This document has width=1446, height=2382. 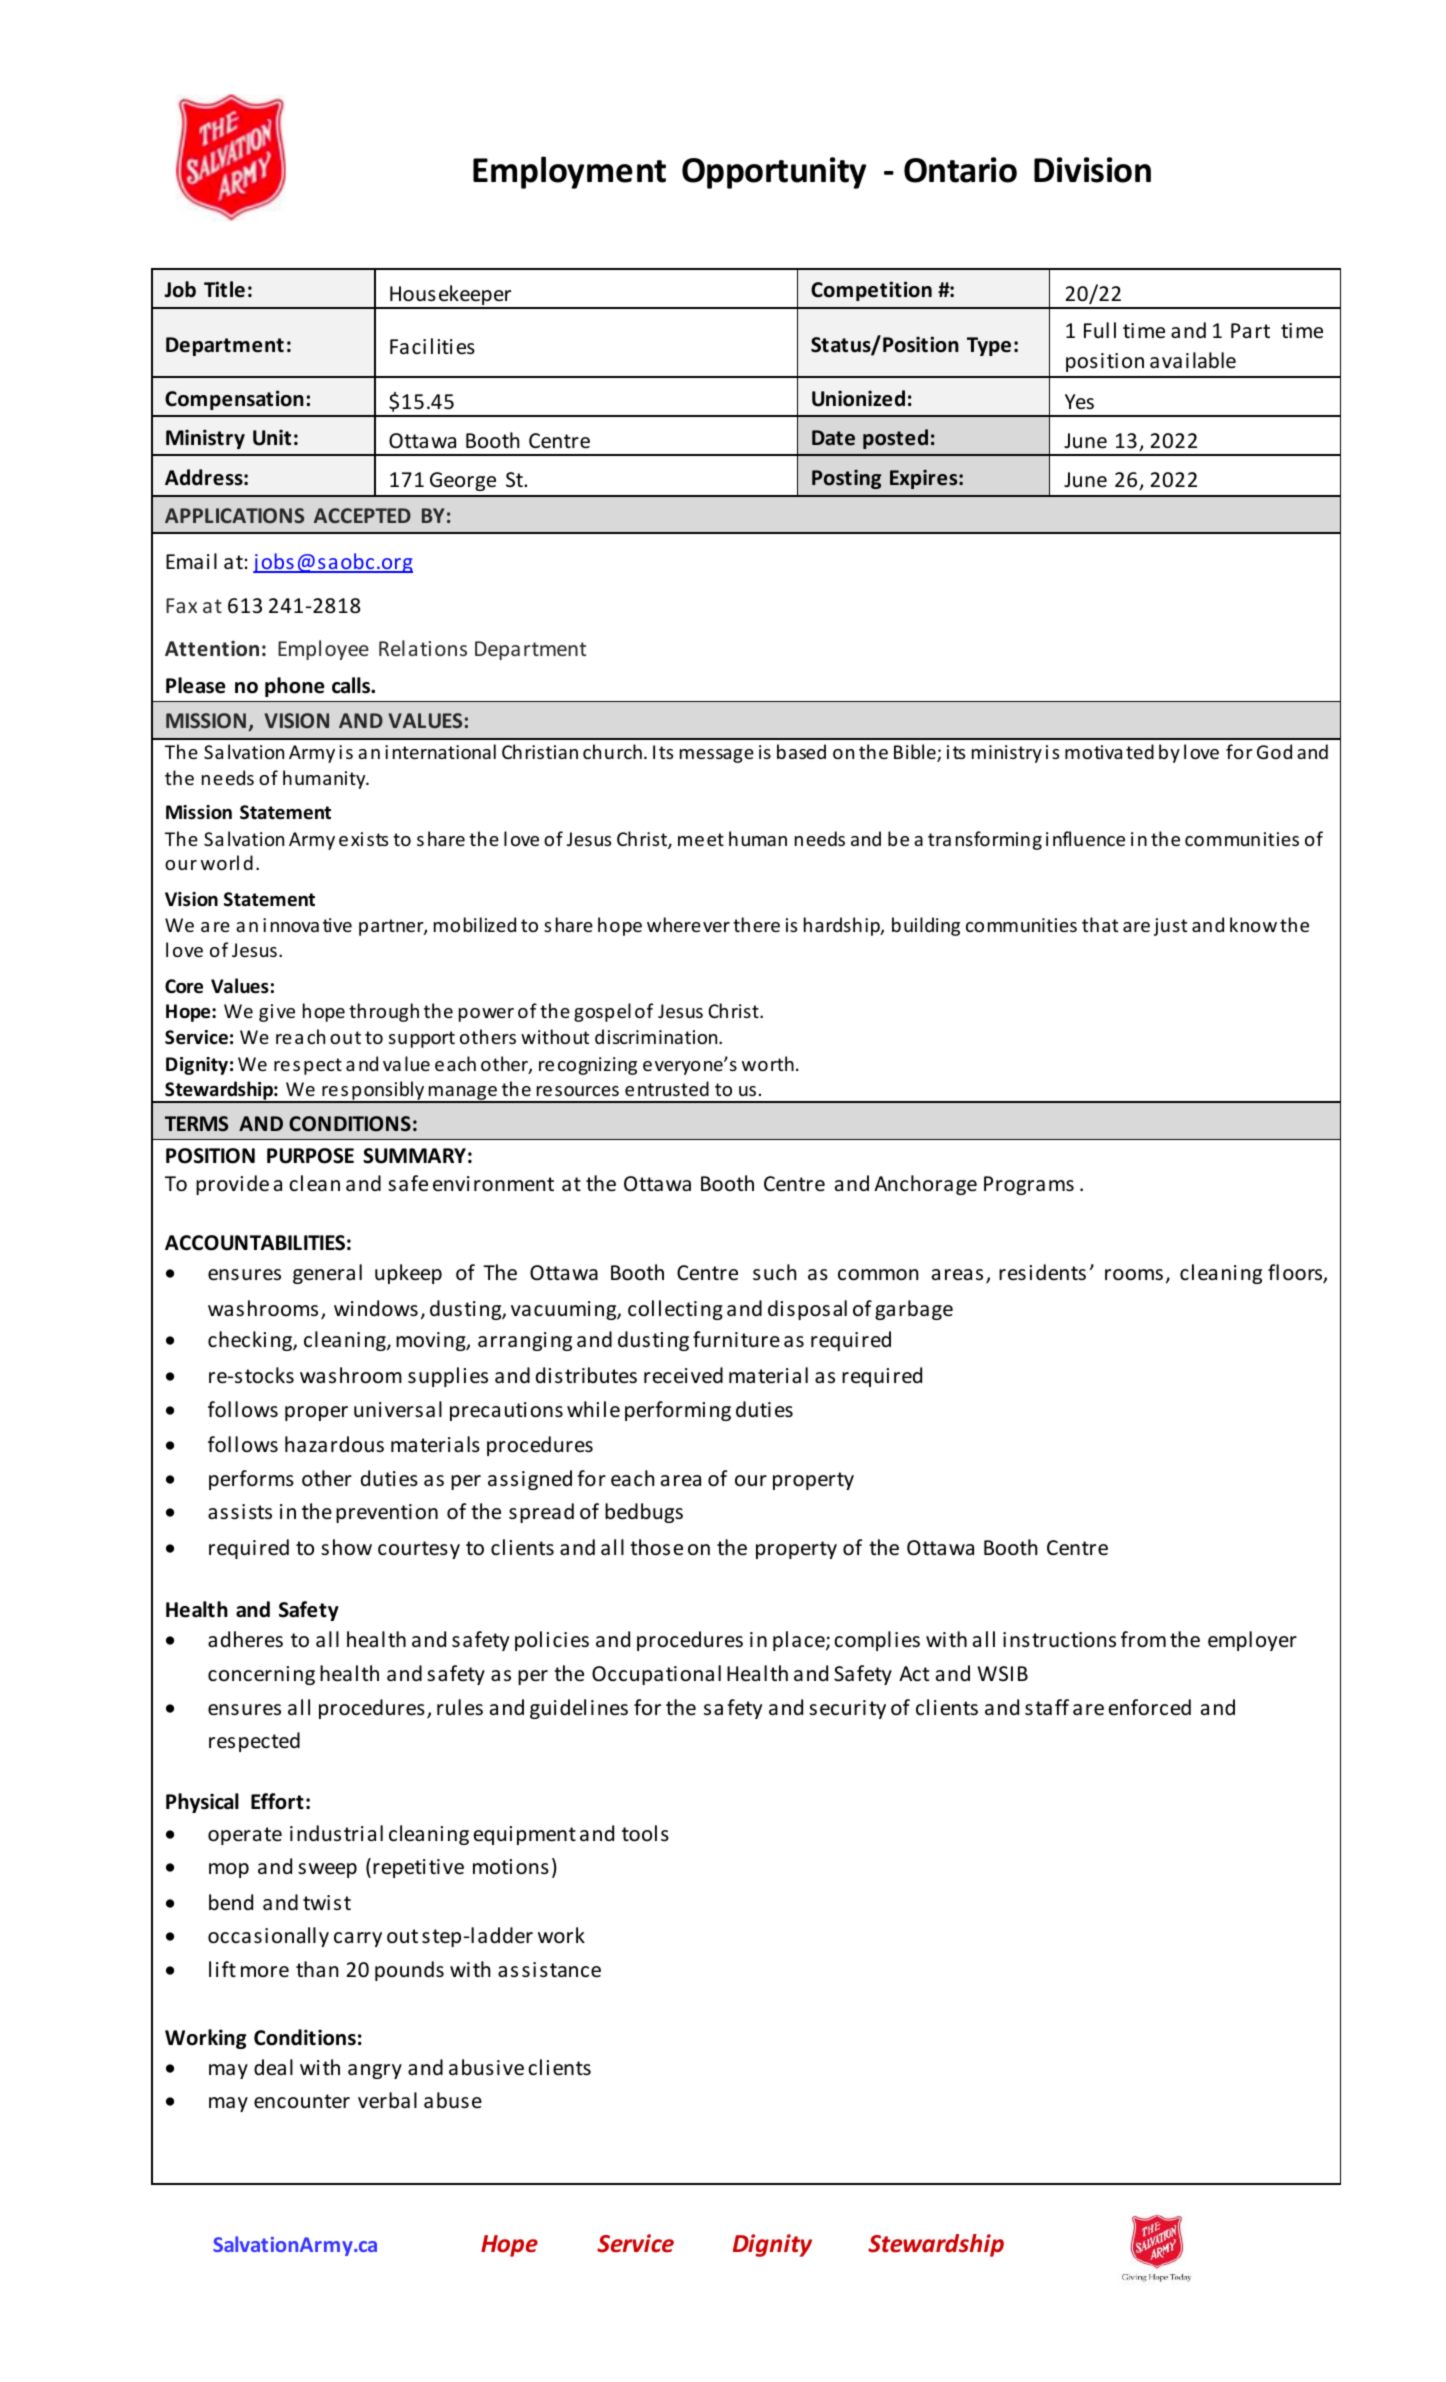 What do you see at coordinates (224, 289) in the document?
I see `Title` at bounding box center [224, 289].
